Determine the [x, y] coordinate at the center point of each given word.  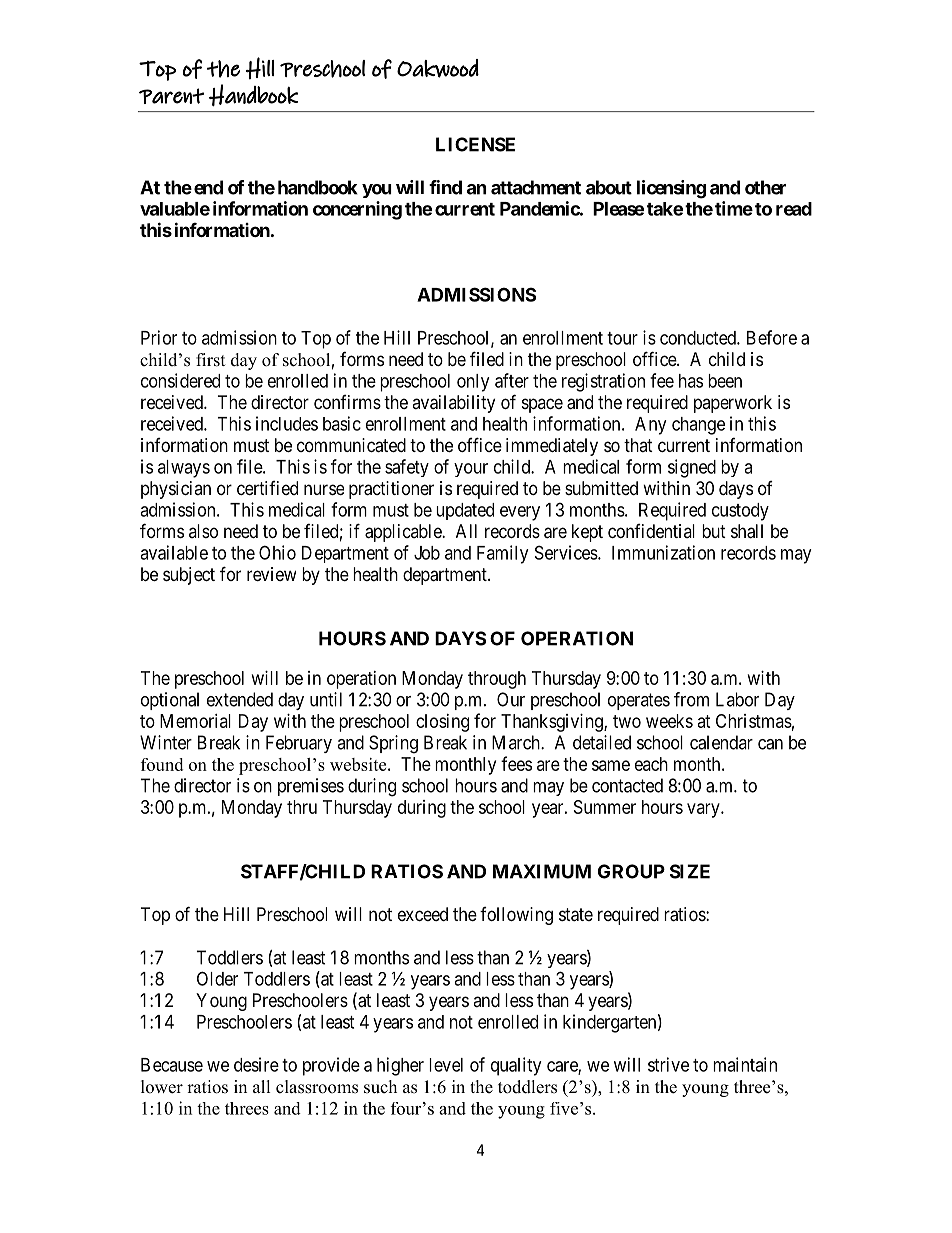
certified [267, 488]
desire [256, 1064]
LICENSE [475, 144]
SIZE [690, 871]
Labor [737, 699]
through [497, 680]
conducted [699, 338]
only [473, 383]
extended [240, 699]
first [210, 360]
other [765, 187]
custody [740, 512]
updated [465, 511]
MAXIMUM [542, 871]
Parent [171, 96]
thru [302, 807]
